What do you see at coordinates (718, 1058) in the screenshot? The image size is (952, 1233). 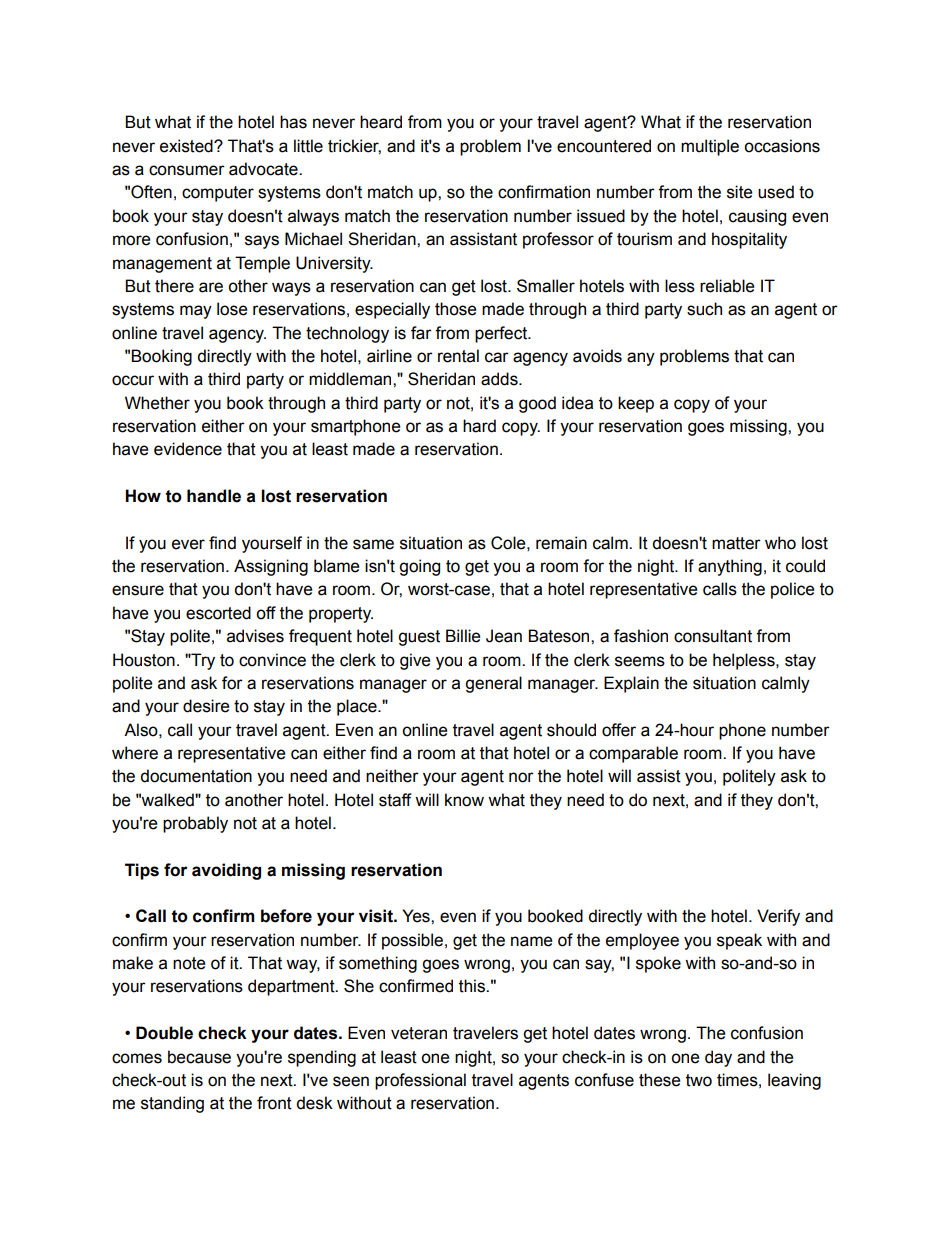 I see `day` at bounding box center [718, 1058].
